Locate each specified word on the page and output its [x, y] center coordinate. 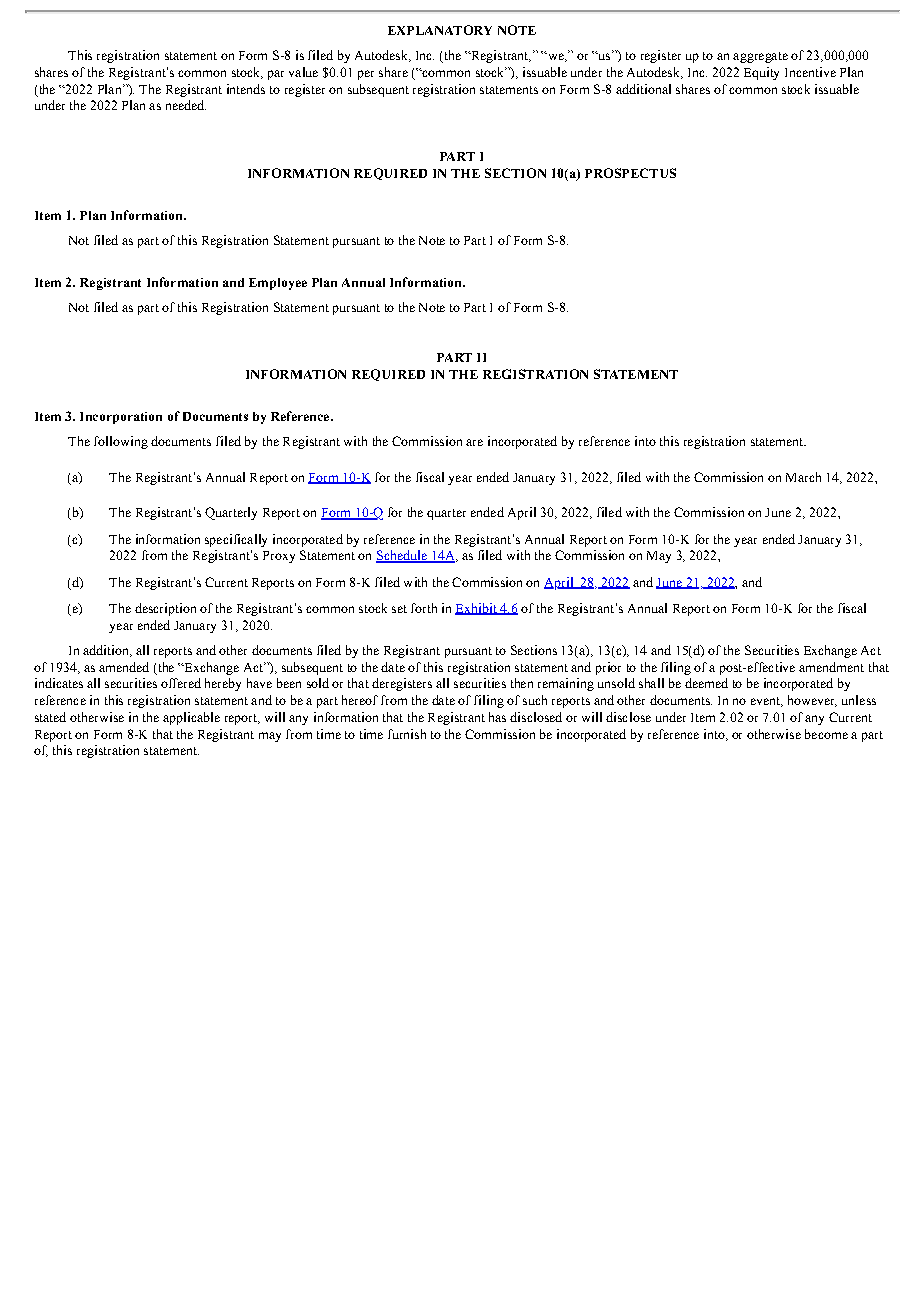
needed [186, 105]
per [366, 75]
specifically [236, 540]
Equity [761, 73]
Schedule [402, 556]
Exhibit [477, 609]
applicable [191, 718]
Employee [278, 284]
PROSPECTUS [630, 173]
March [803, 477]
